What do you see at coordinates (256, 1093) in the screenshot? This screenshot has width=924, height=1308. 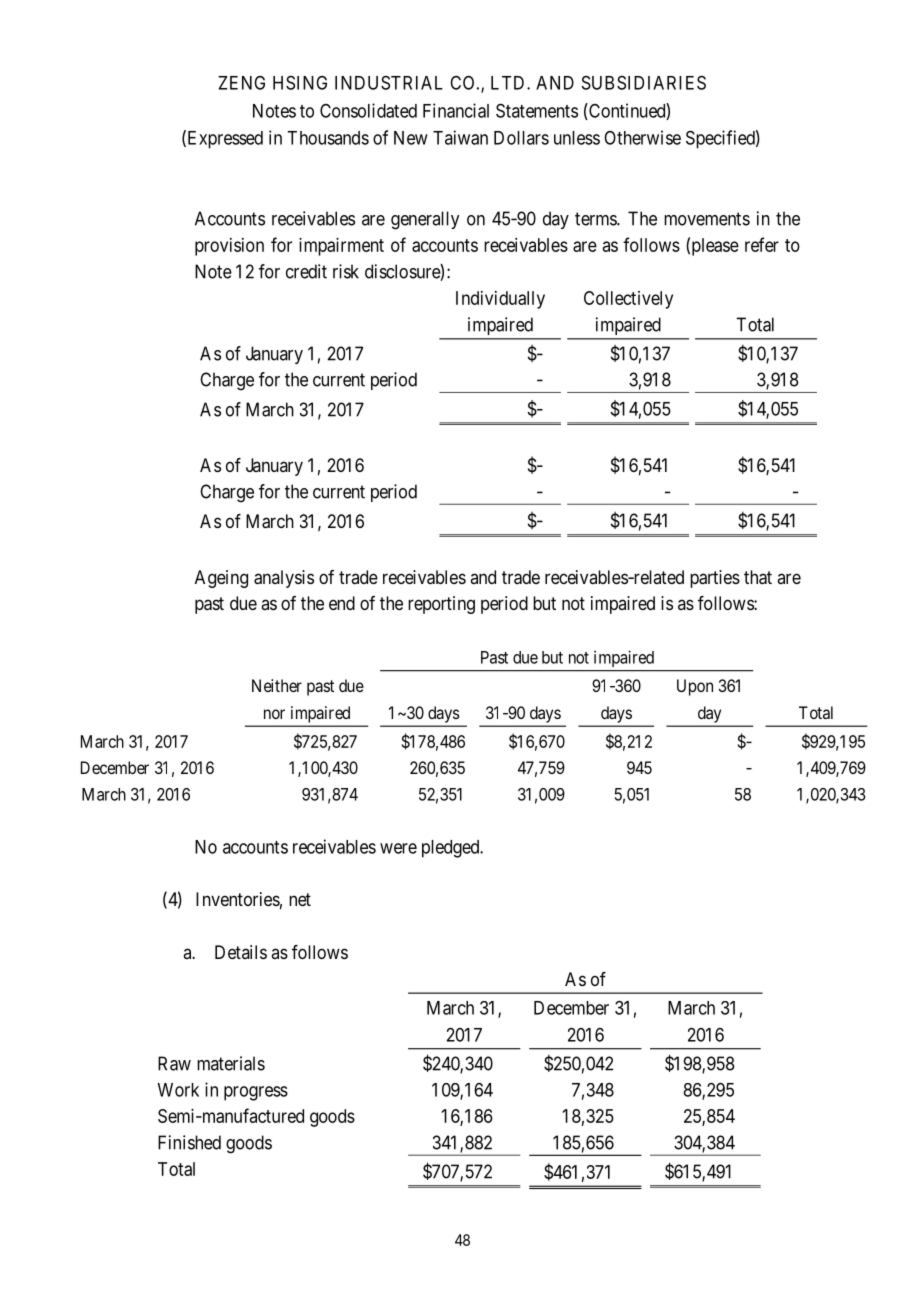 I see `progress` at bounding box center [256, 1093].
